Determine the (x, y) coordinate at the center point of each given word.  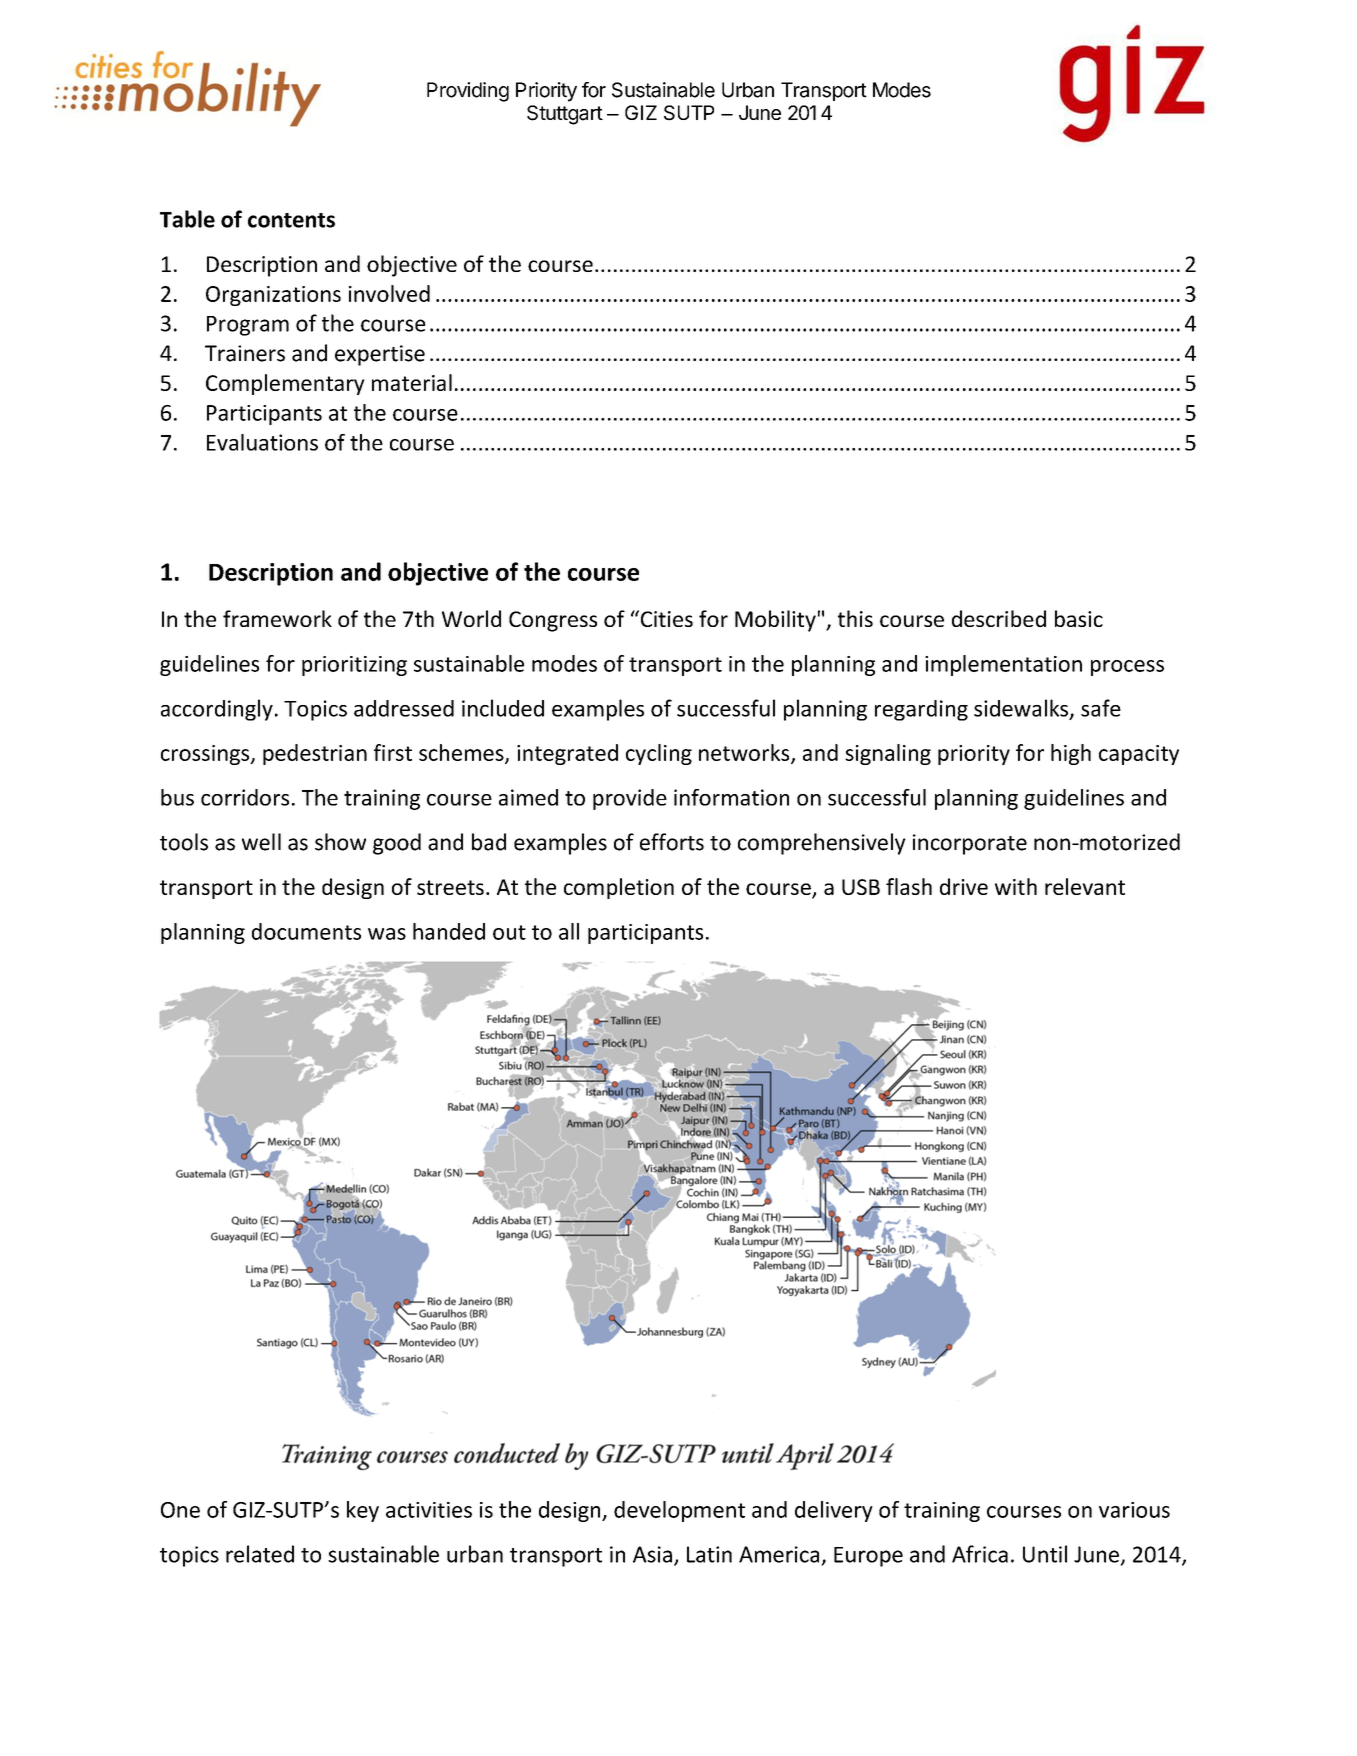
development (679, 1511)
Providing (468, 92)
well (261, 842)
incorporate (970, 844)
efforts (672, 842)
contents (291, 220)
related (260, 1554)
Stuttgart (565, 115)
